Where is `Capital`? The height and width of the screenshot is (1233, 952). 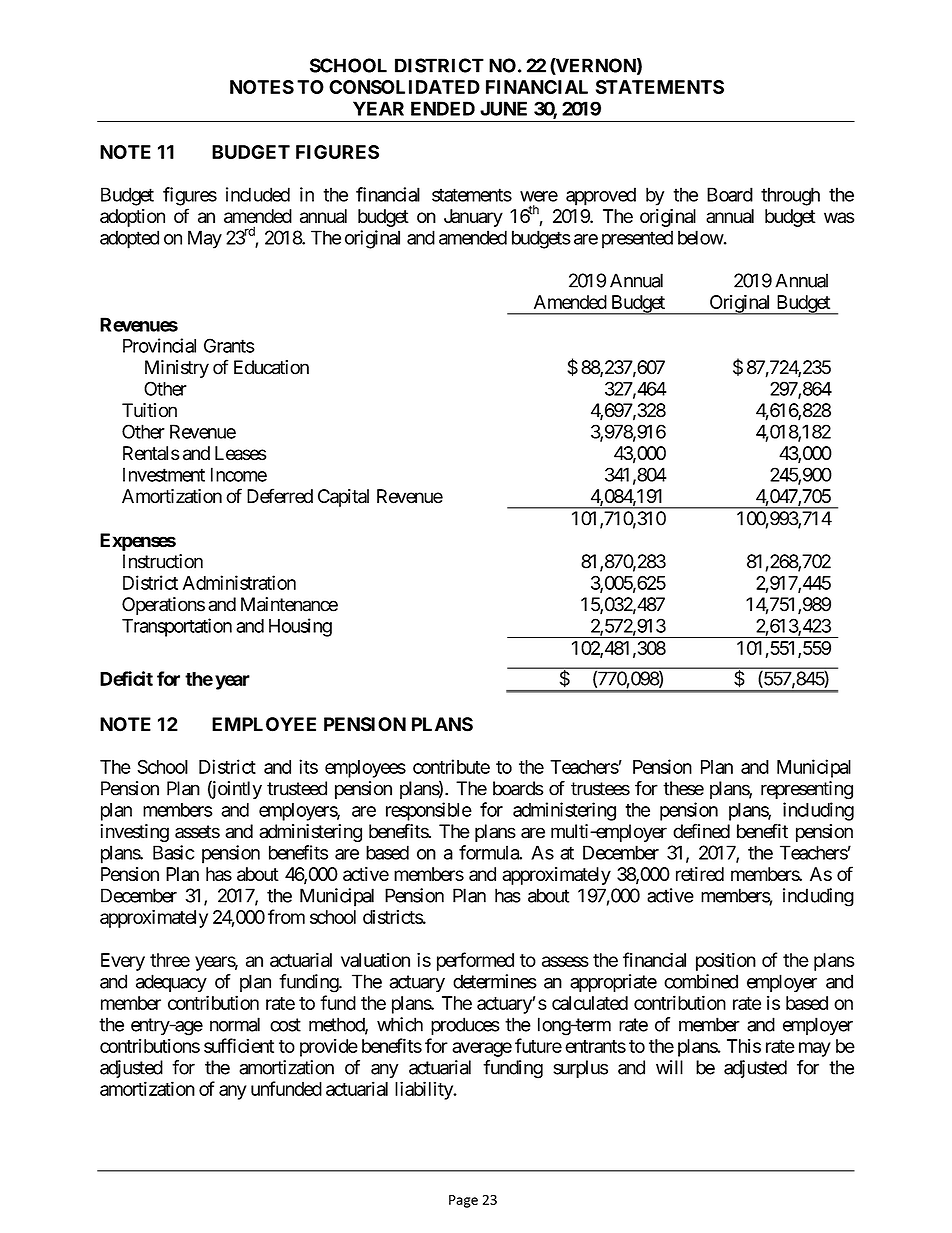 Capital is located at coordinates (343, 498).
